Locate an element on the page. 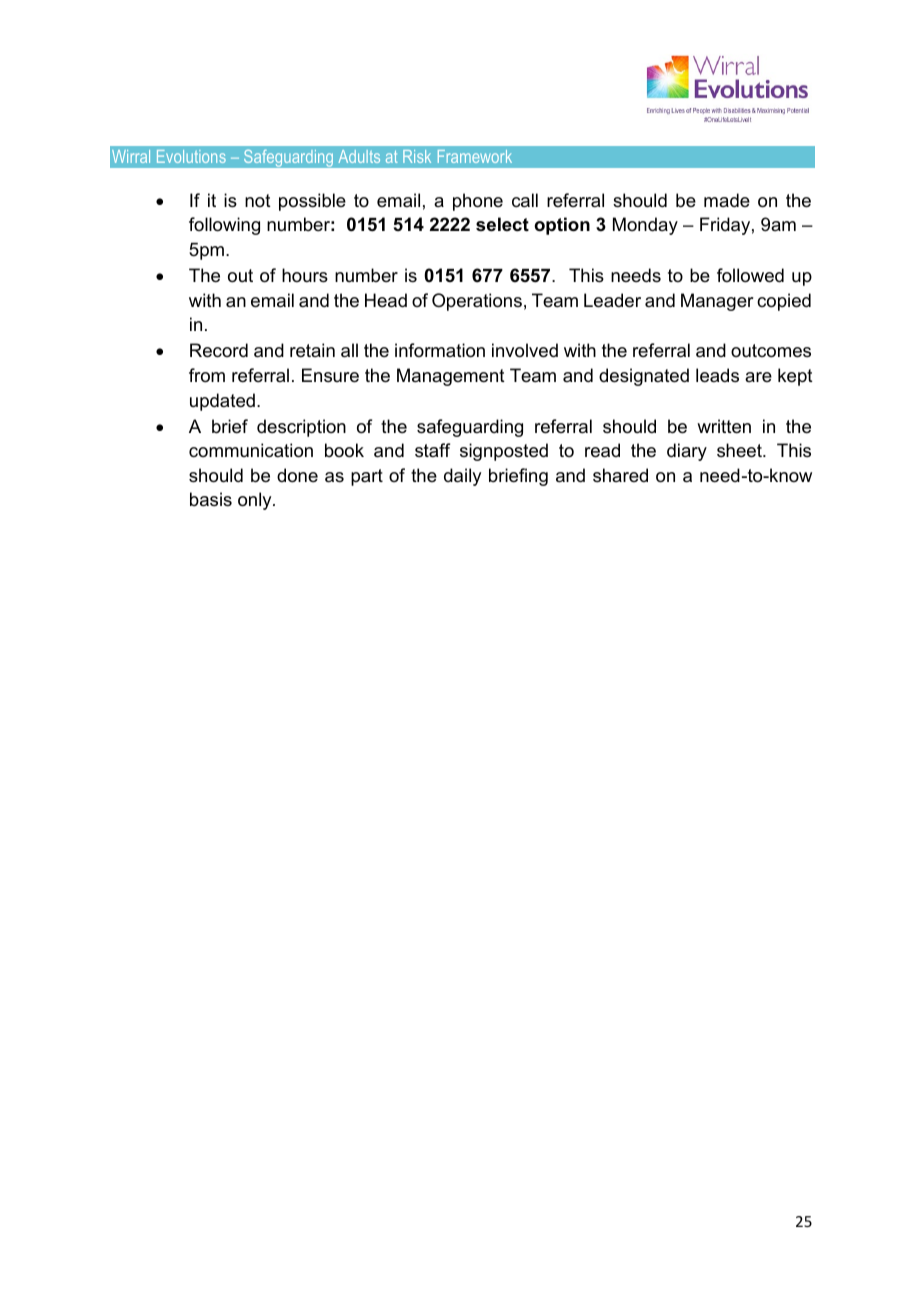  Operations is located at coordinates (477, 302).
